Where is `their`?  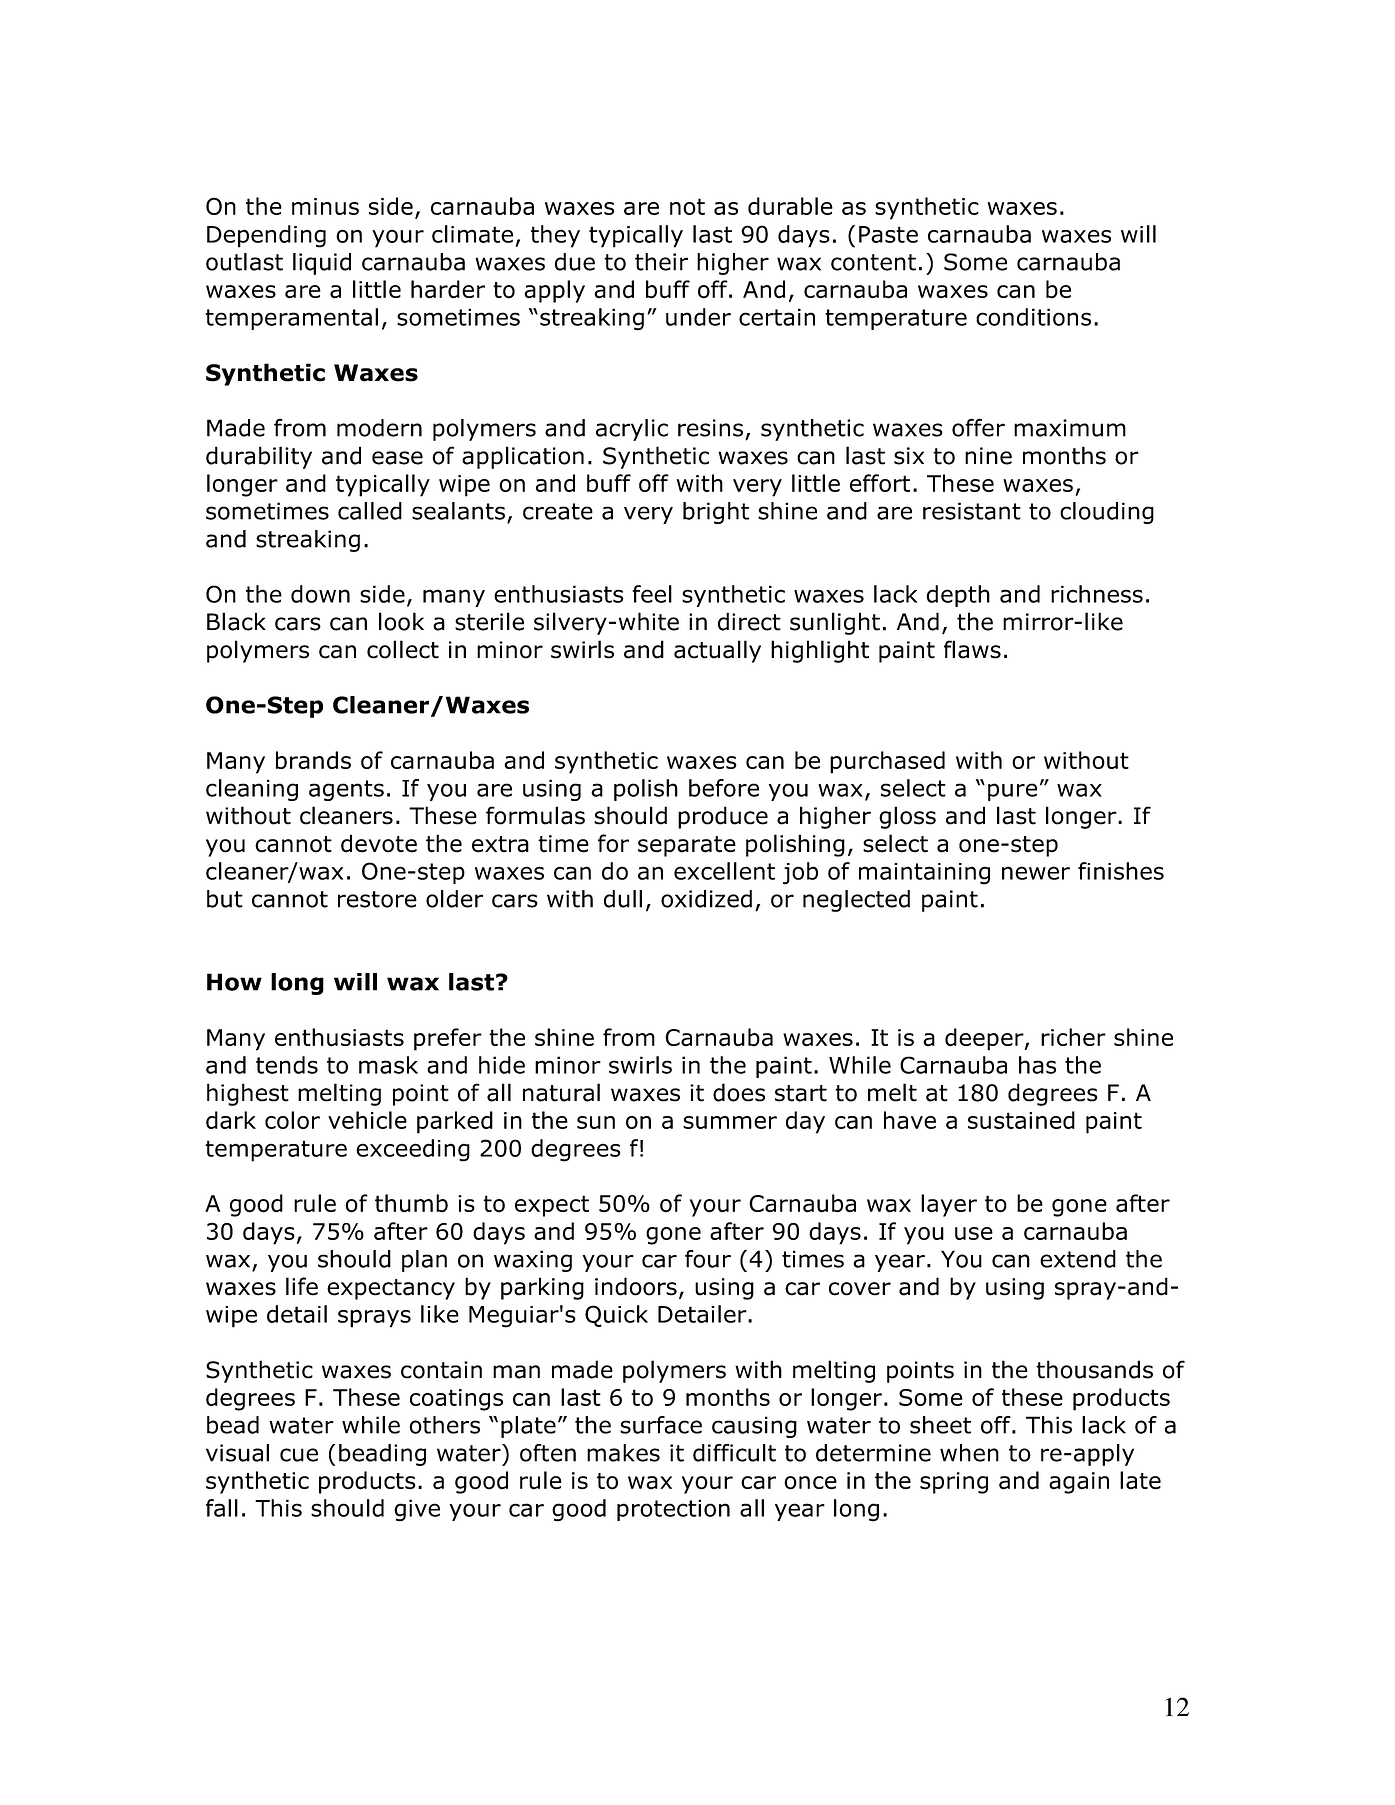 their is located at coordinates (661, 262).
